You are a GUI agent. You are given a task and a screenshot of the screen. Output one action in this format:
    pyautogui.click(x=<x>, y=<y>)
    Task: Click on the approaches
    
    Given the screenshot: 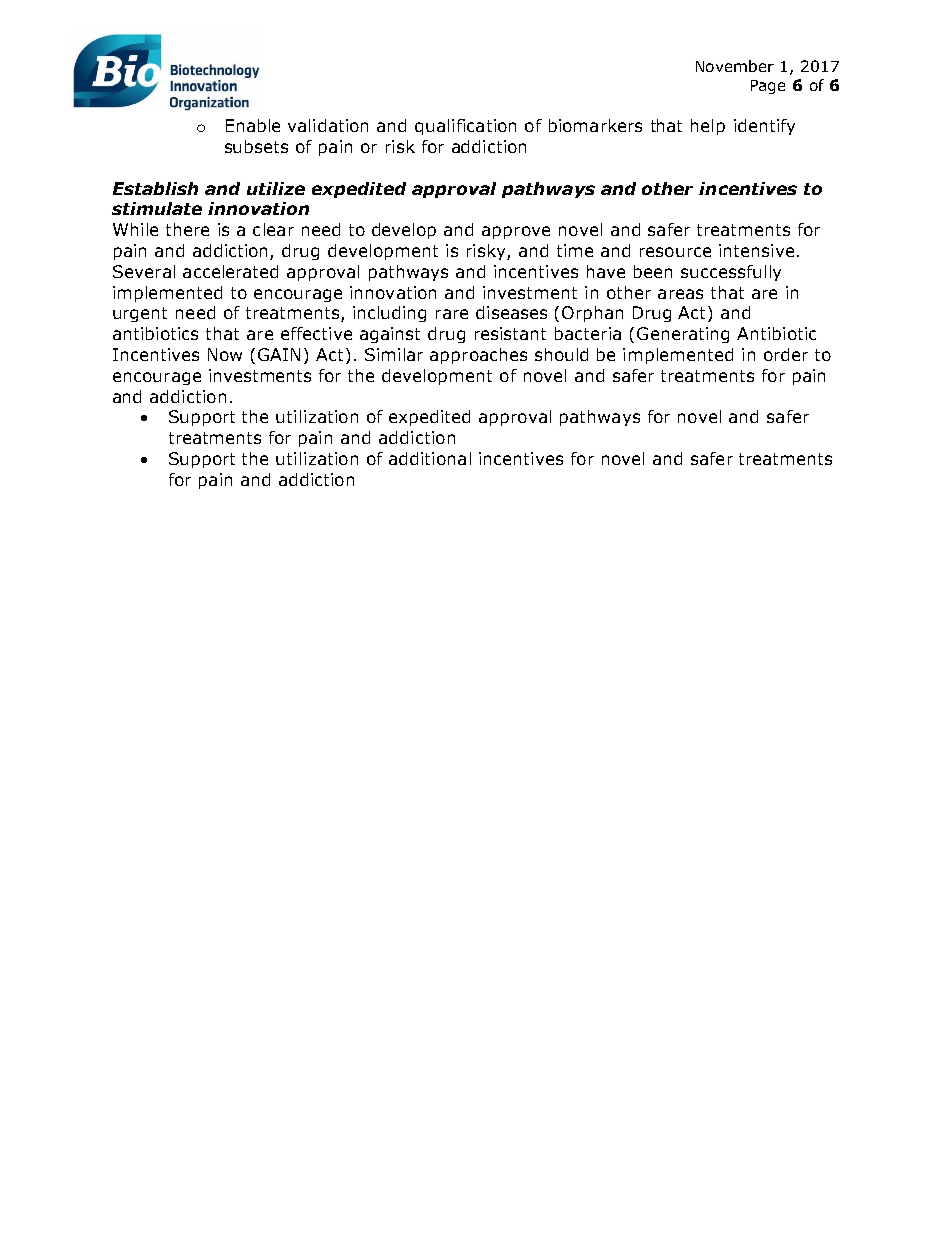 What is the action you would take?
    pyautogui.click(x=478, y=356)
